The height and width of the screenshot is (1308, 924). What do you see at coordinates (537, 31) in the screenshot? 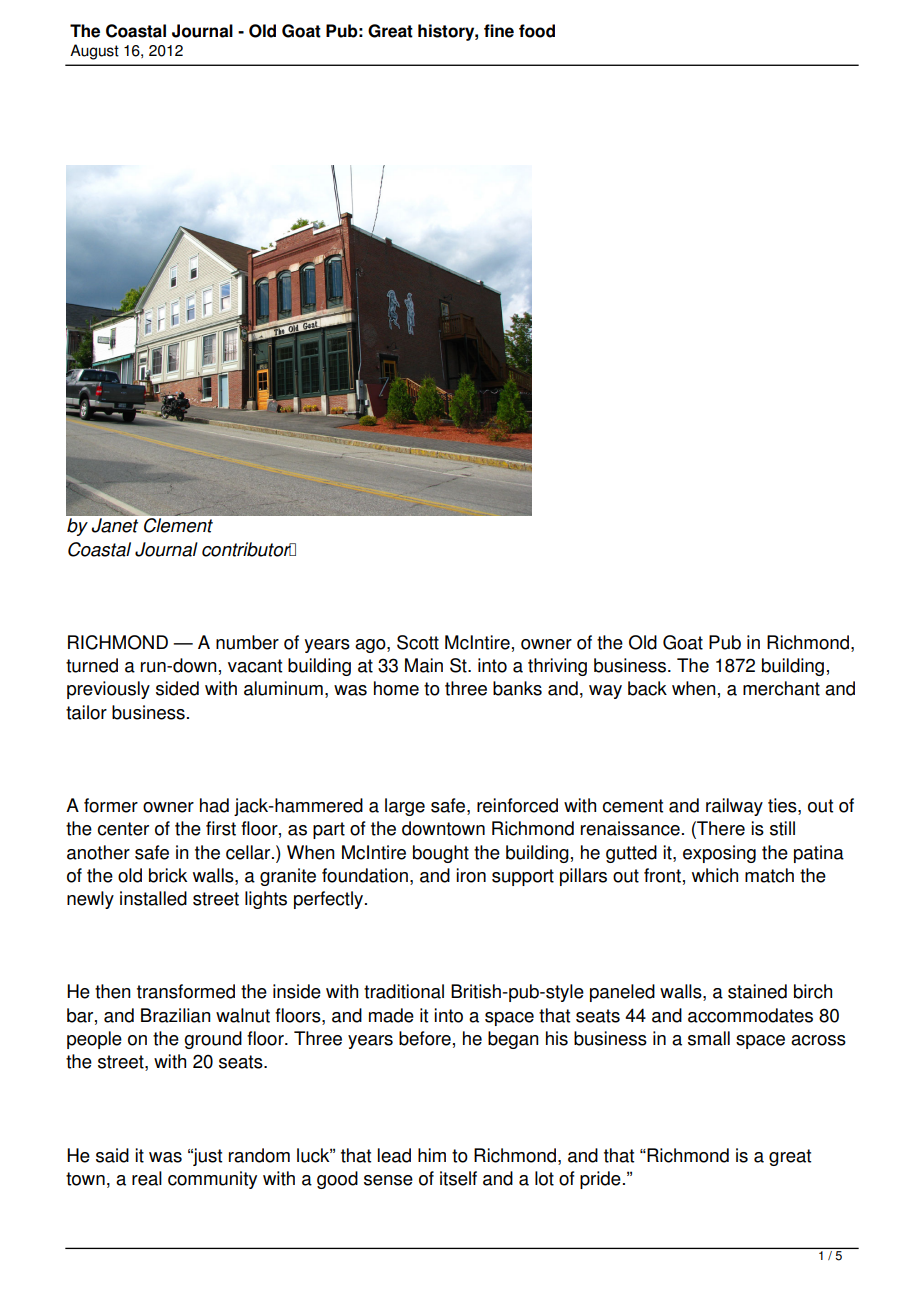
I see `food` at bounding box center [537, 31].
